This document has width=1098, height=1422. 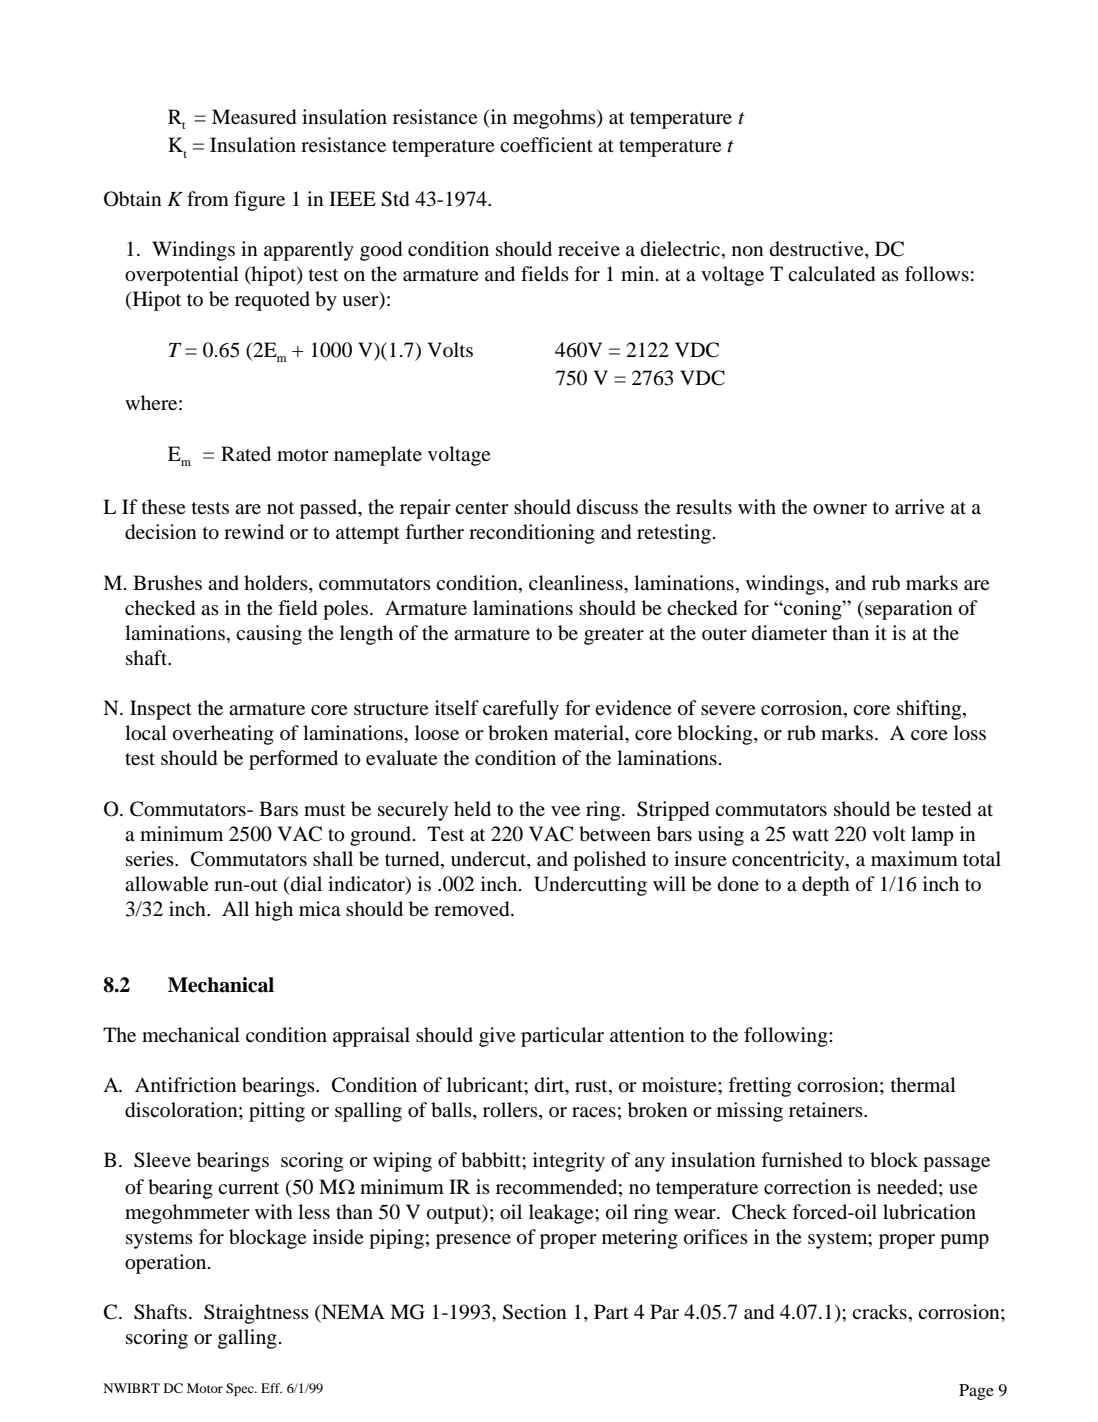 What do you see at coordinates (590, 732) in the document?
I see `material` at bounding box center [590, 732].
